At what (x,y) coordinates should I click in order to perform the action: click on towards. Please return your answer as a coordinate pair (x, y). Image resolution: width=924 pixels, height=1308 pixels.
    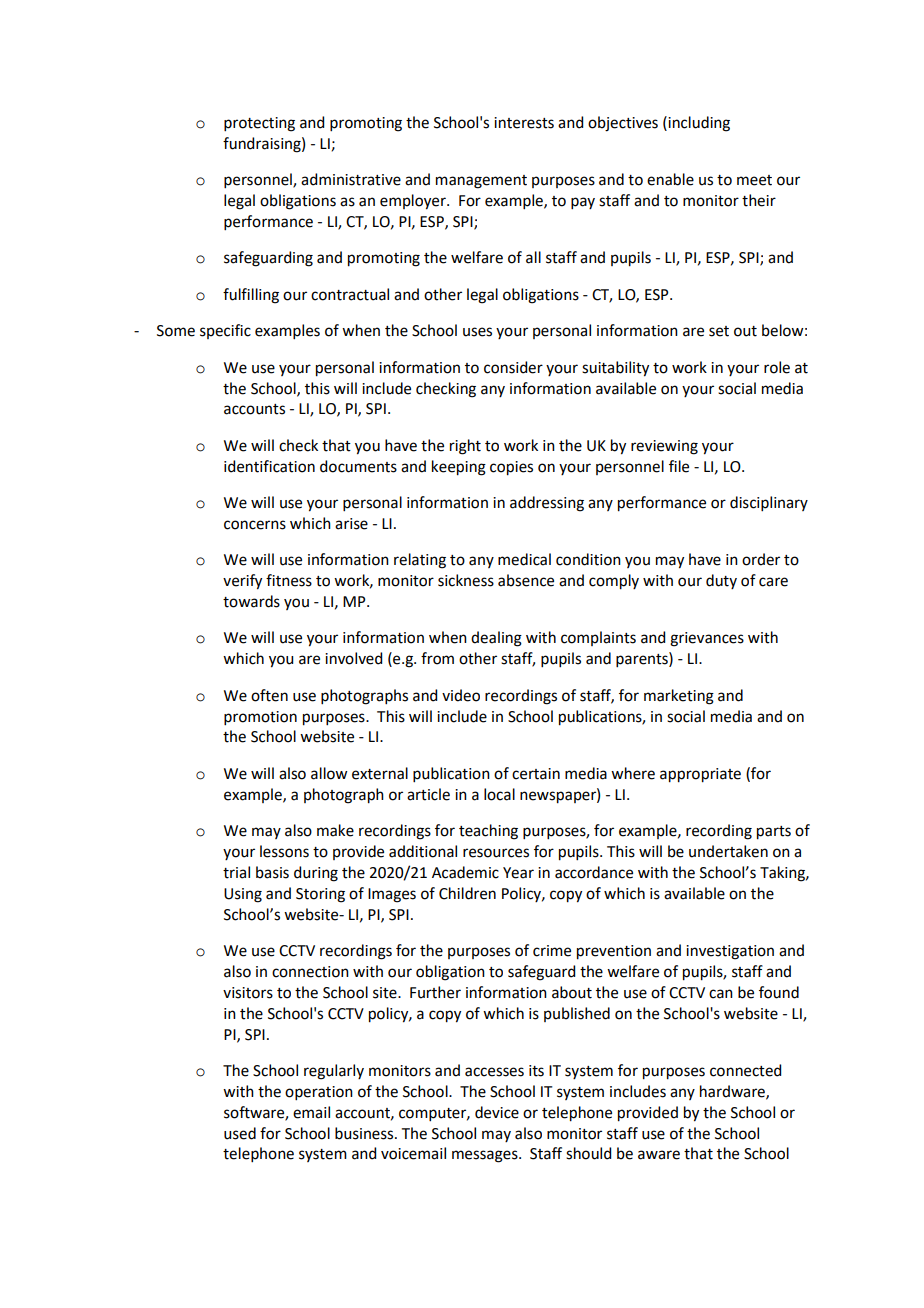
    Looking at the image, I should click on (251, 601).
